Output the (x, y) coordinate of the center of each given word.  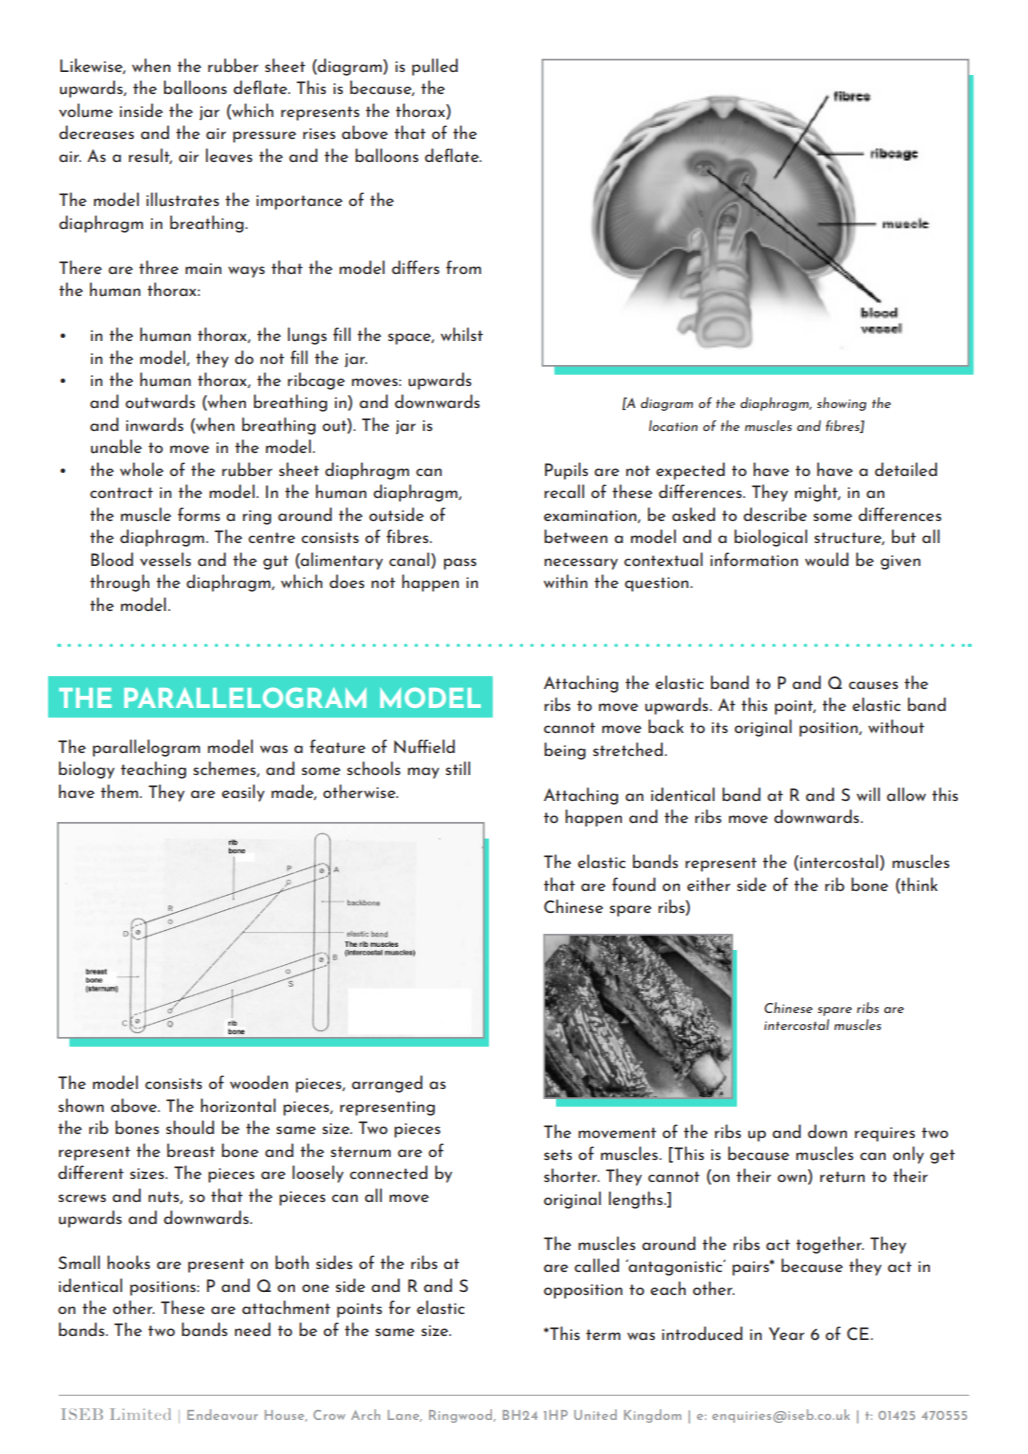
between (576, 536)
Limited (140, 1414)
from (463, 267)
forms (199, 514)
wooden (259, 1082)
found (634, 884)
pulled (435, 67)
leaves (229, 155)
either (708, 884)
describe (775, 514)
